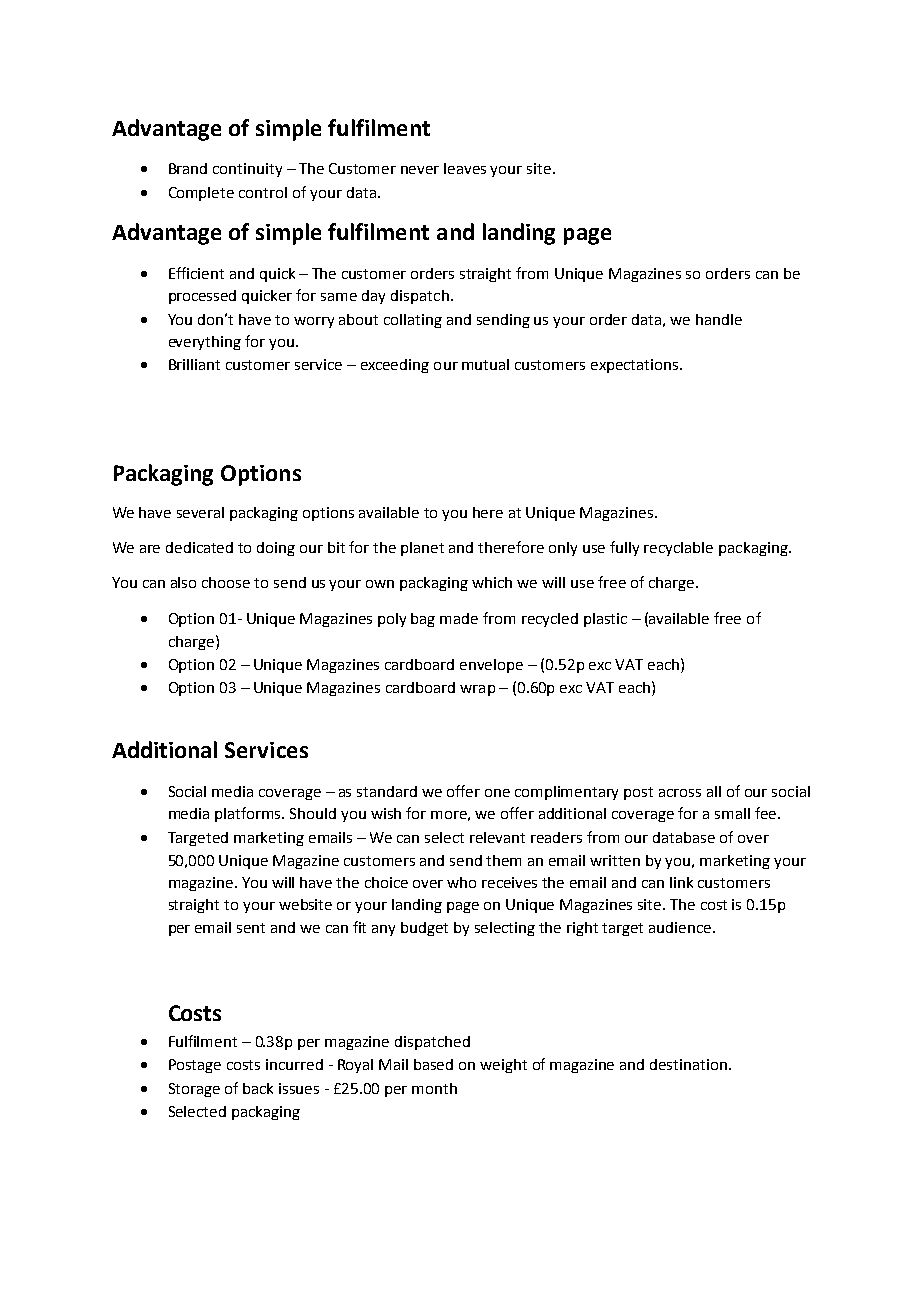  Describe the element at coordinates (465, 168) in the document. I see `leaves` at that location.
